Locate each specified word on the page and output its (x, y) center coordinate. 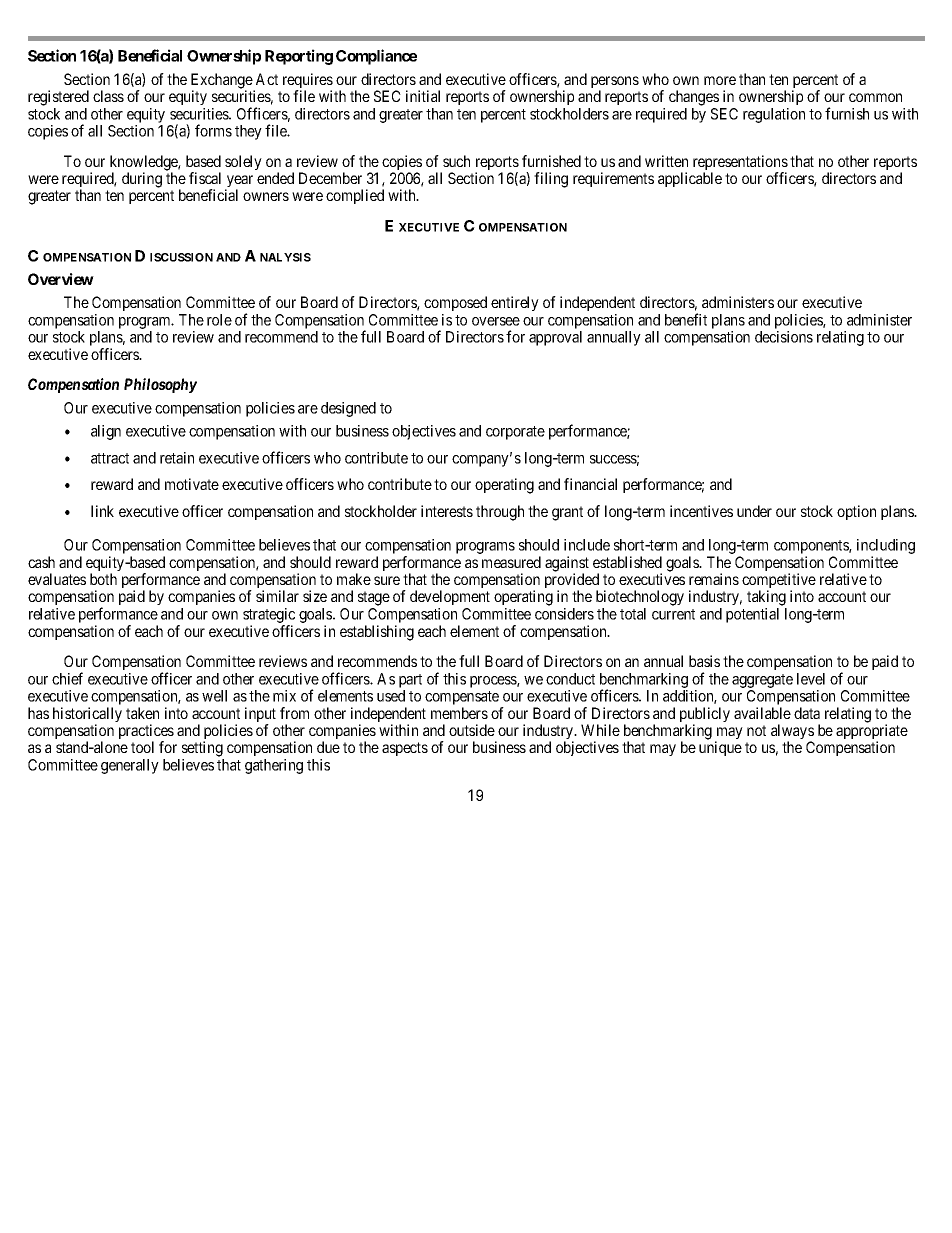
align (106, 432)
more (720, 80)
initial (423, 96)
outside (472, 730)
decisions (784, 337)
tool (142, 747)
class (108, 96)
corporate (515, 433)
